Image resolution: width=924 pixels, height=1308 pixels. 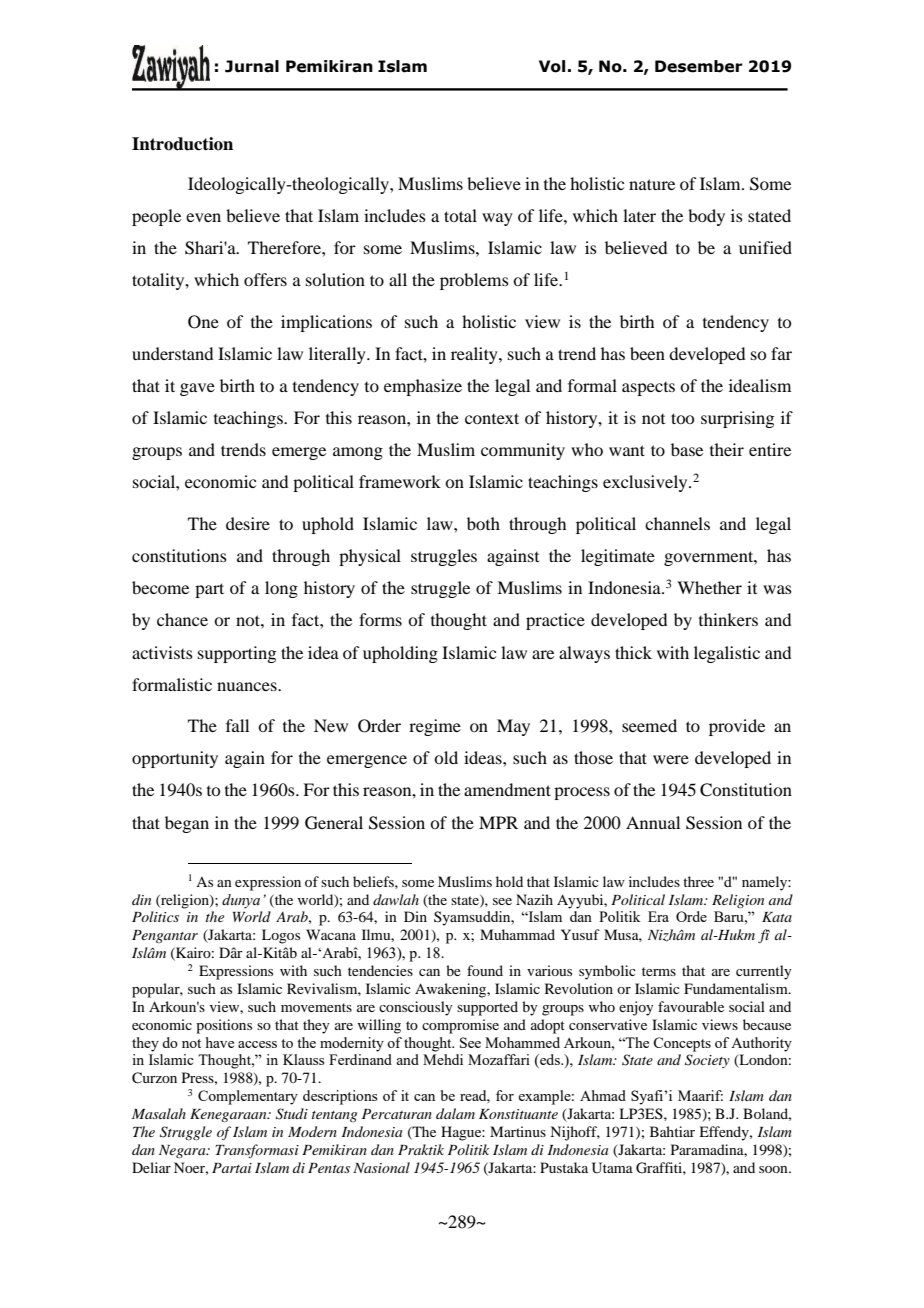 I want to click on gave, so click(x=197, y=389).
